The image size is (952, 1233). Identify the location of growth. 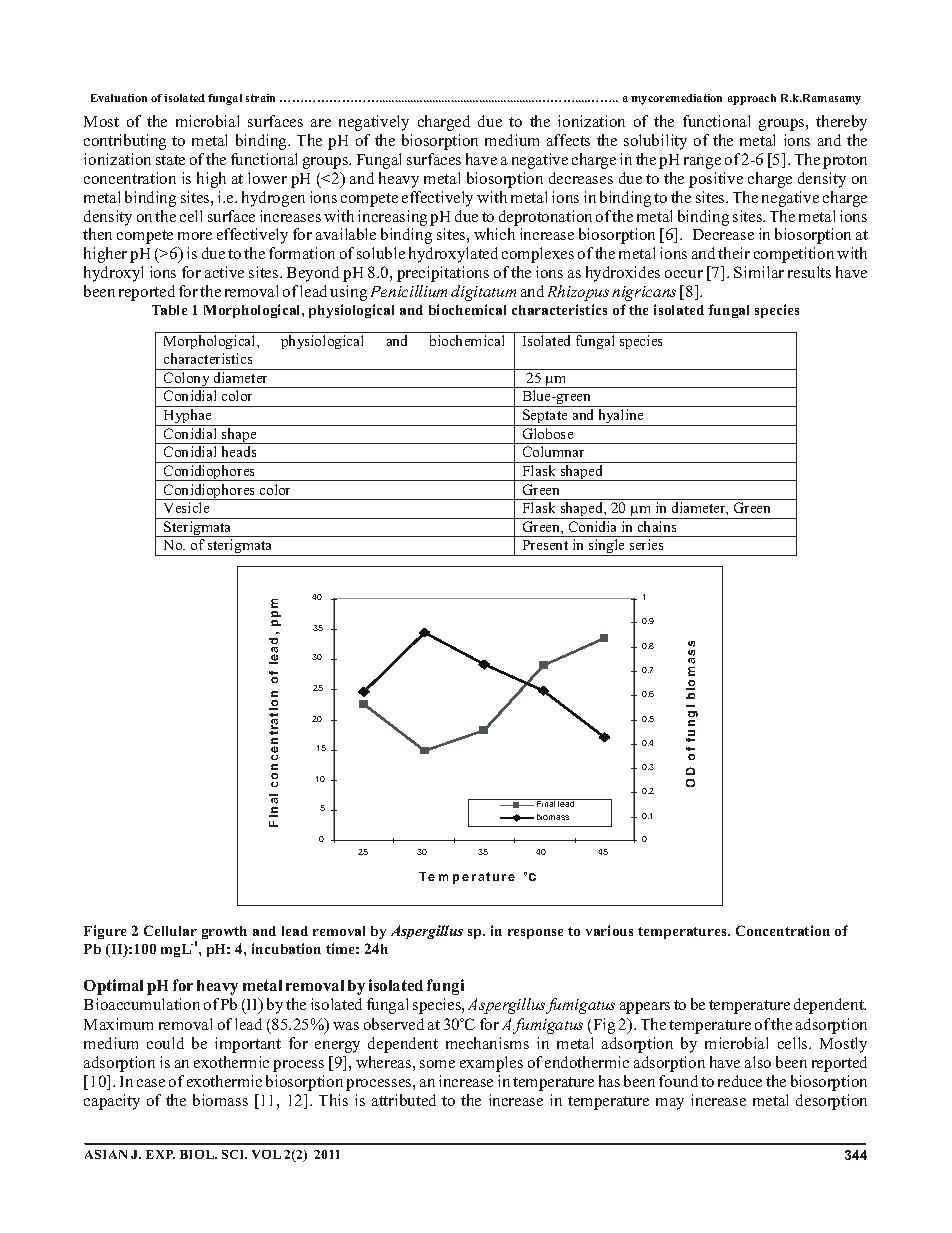
(224, 932).
